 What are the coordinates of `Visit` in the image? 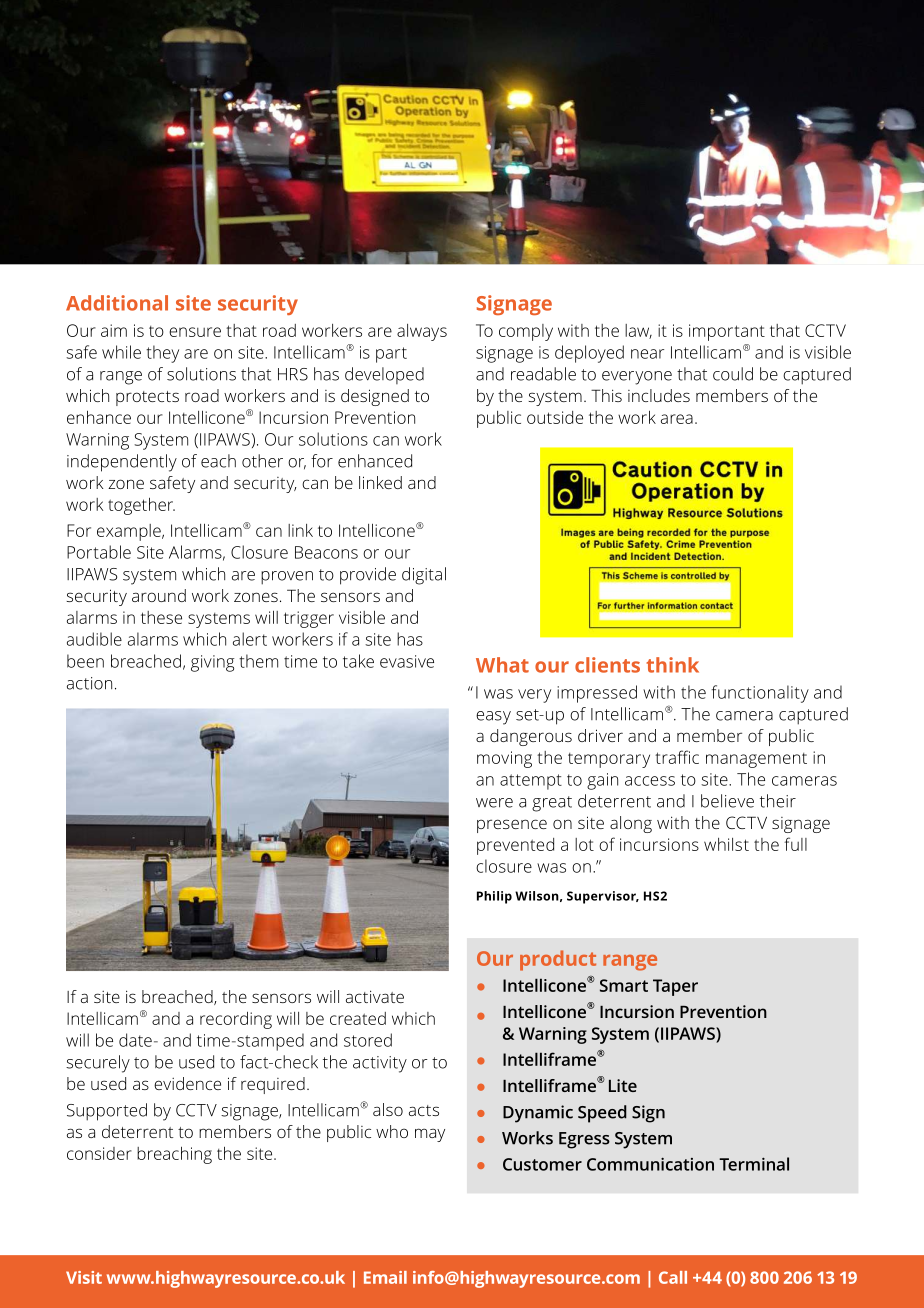 It's located at (84, 1277).
